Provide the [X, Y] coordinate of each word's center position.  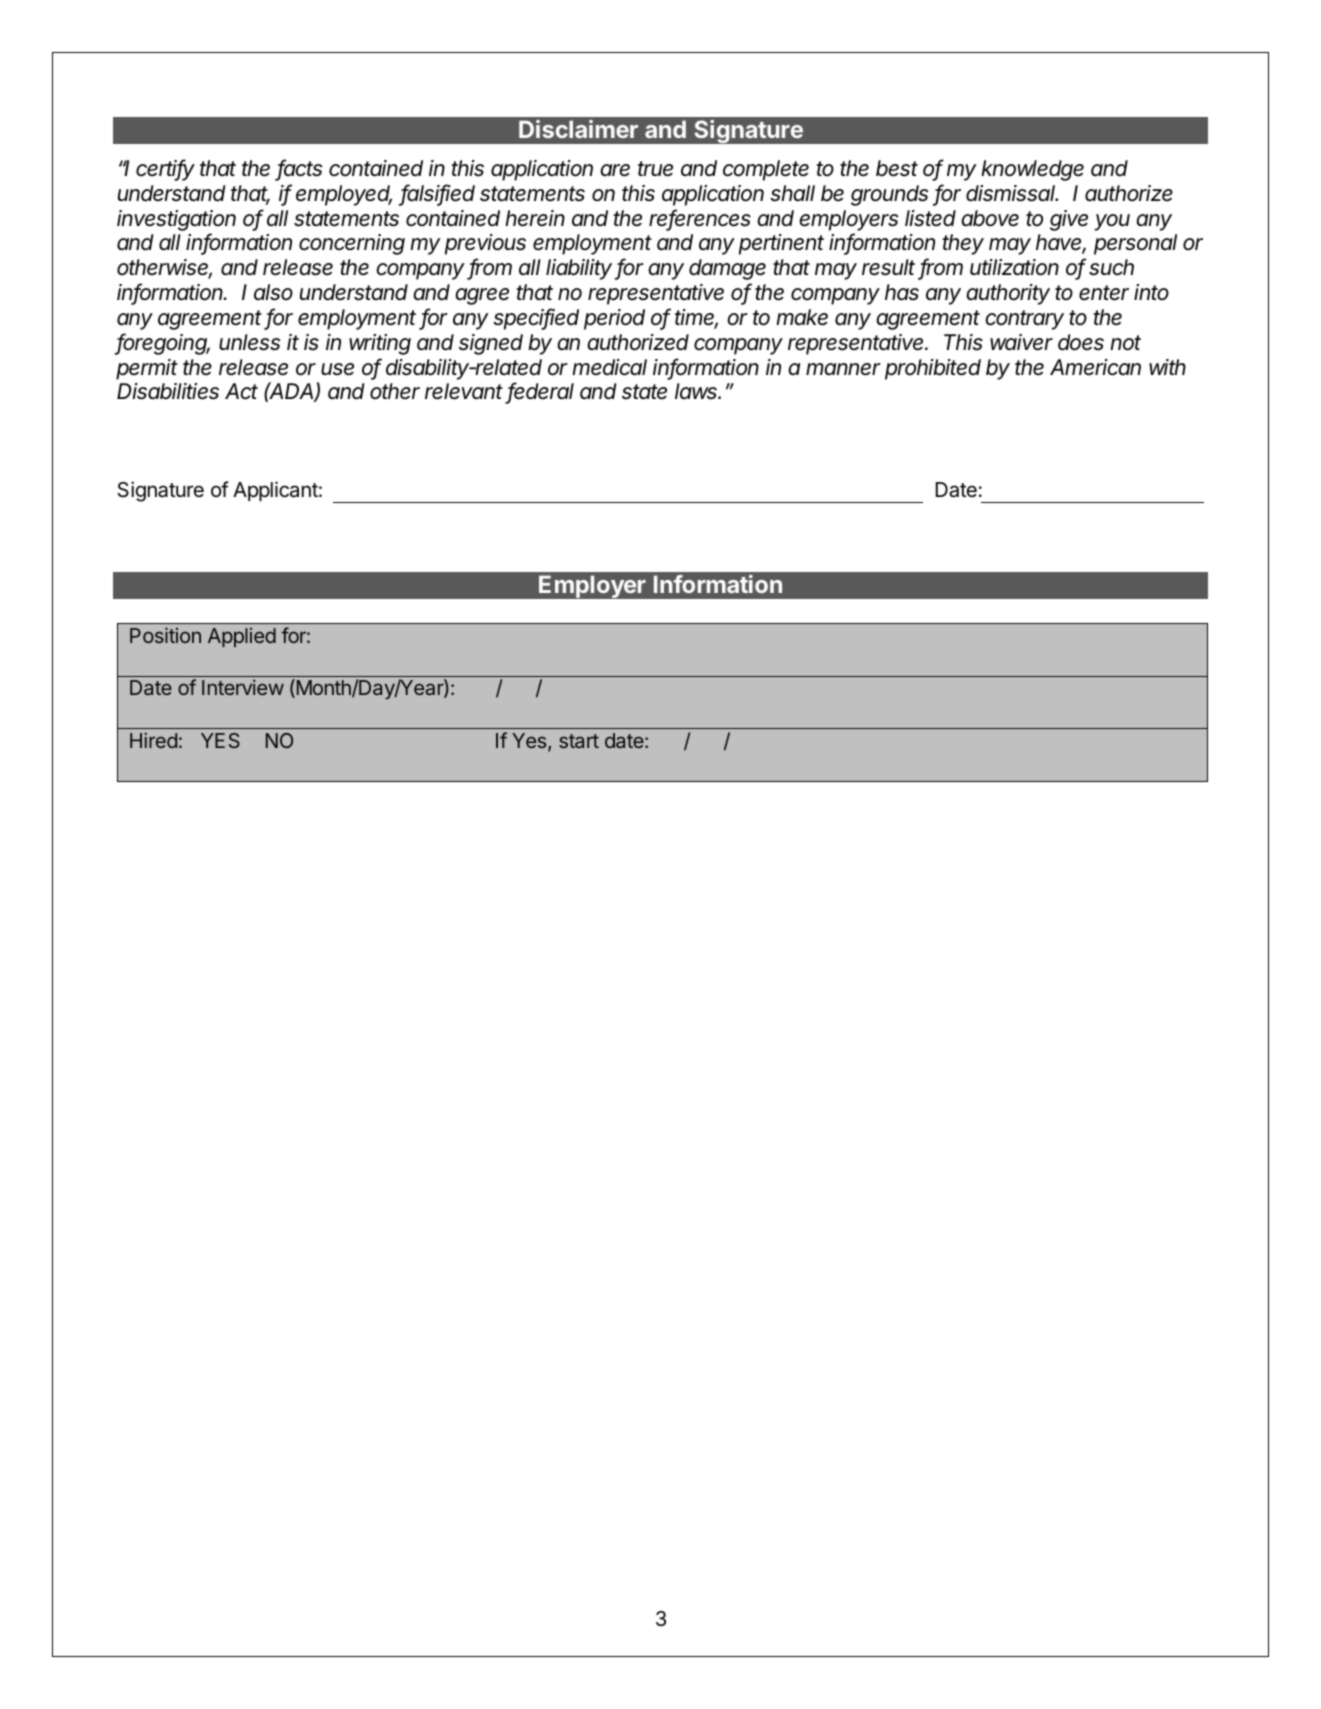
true [655, 169]
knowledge [1032, 170]
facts [299, 169]
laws [697, 391]
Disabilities [168, 391]
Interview [243, 687]
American [1095, 367]
